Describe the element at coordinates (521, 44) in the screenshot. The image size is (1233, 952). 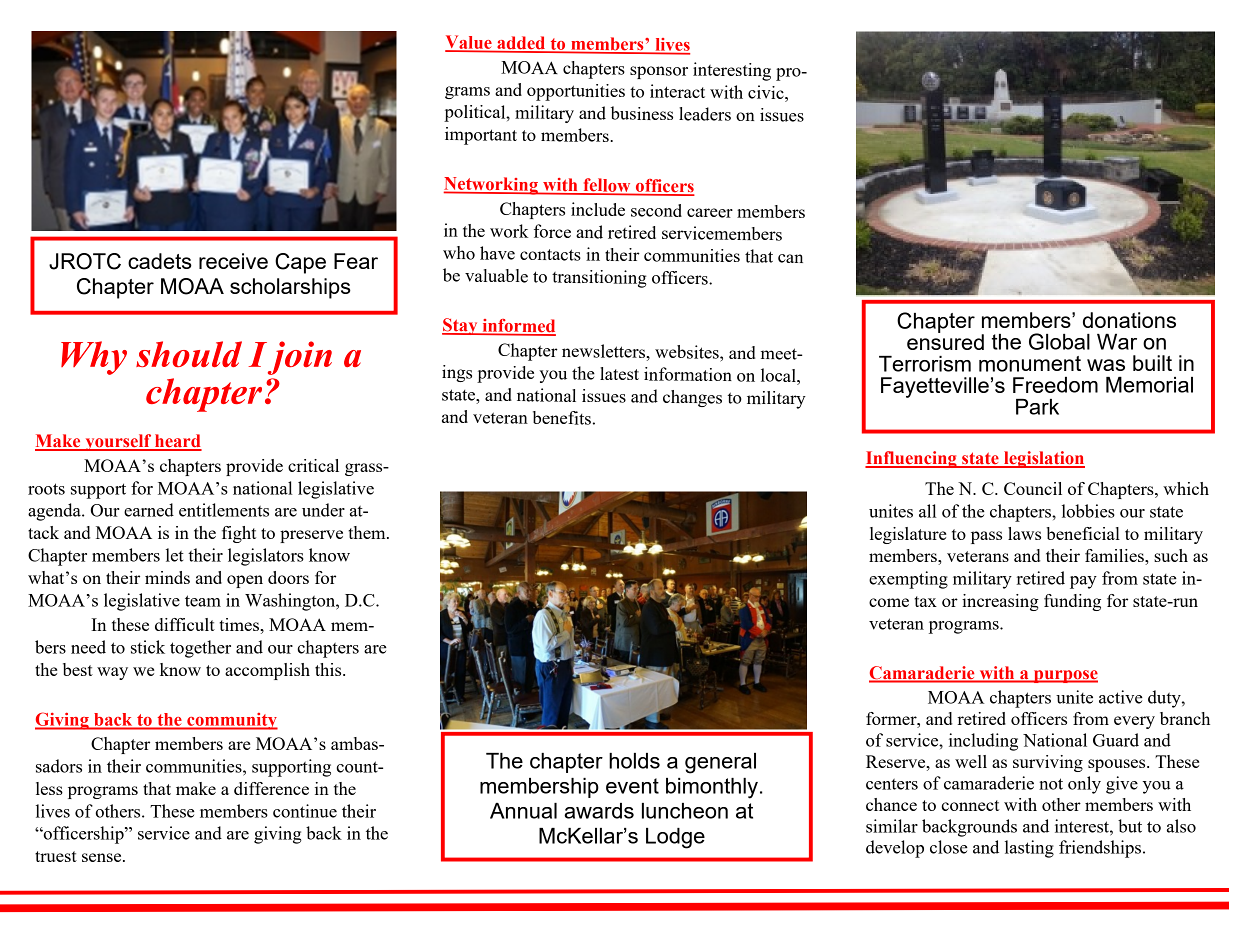
I see `added` at that location.
